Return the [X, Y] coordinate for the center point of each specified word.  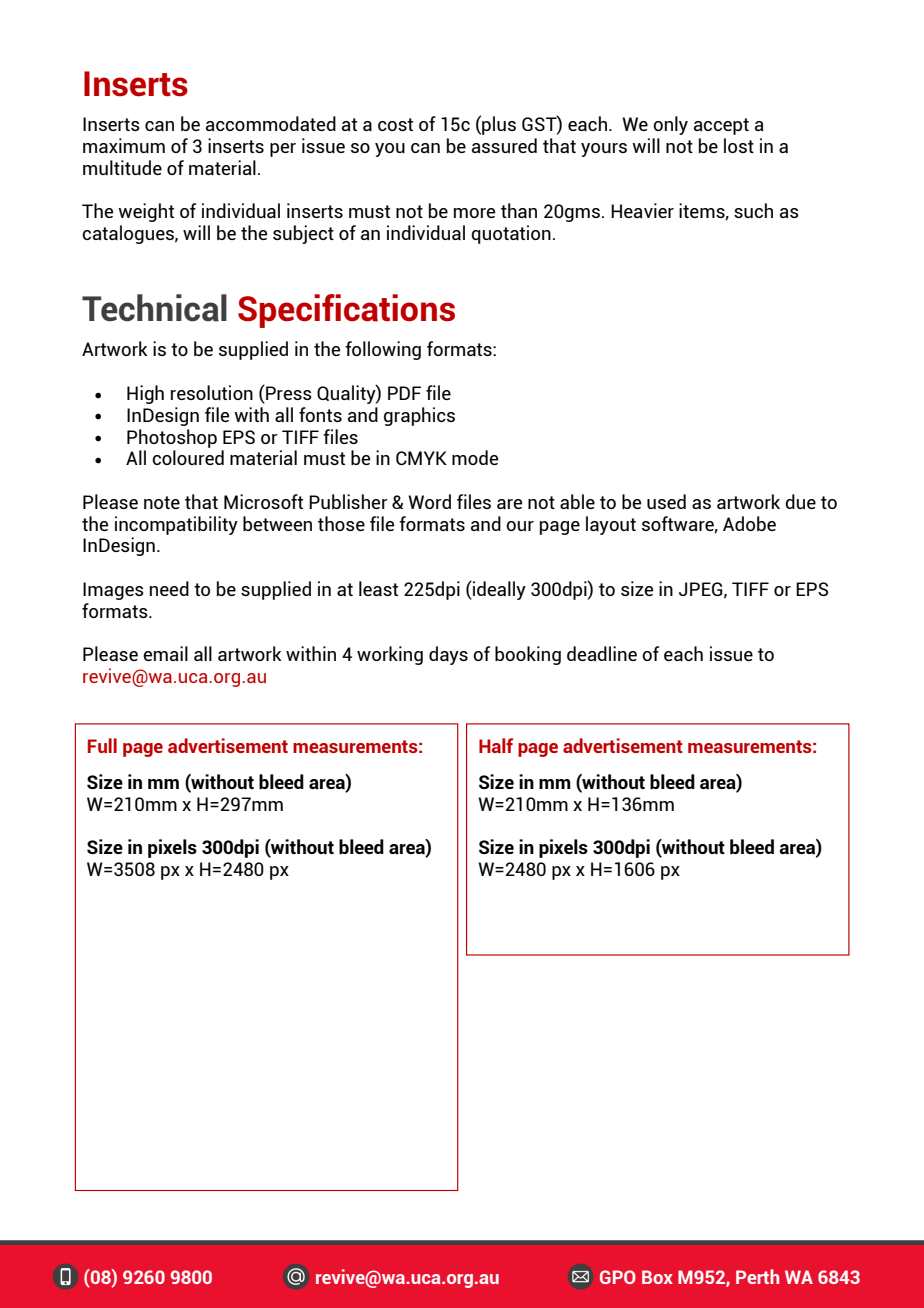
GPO [618, 1277]
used [666, 501]
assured [504, 145]
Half [496, 745]
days [448, 655]
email [165, 653]
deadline [602, 653]
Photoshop [172, 438]
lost [739, 145]
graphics [419, 416]
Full [102, 745]
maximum [124, 145]
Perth [757, 1276]
